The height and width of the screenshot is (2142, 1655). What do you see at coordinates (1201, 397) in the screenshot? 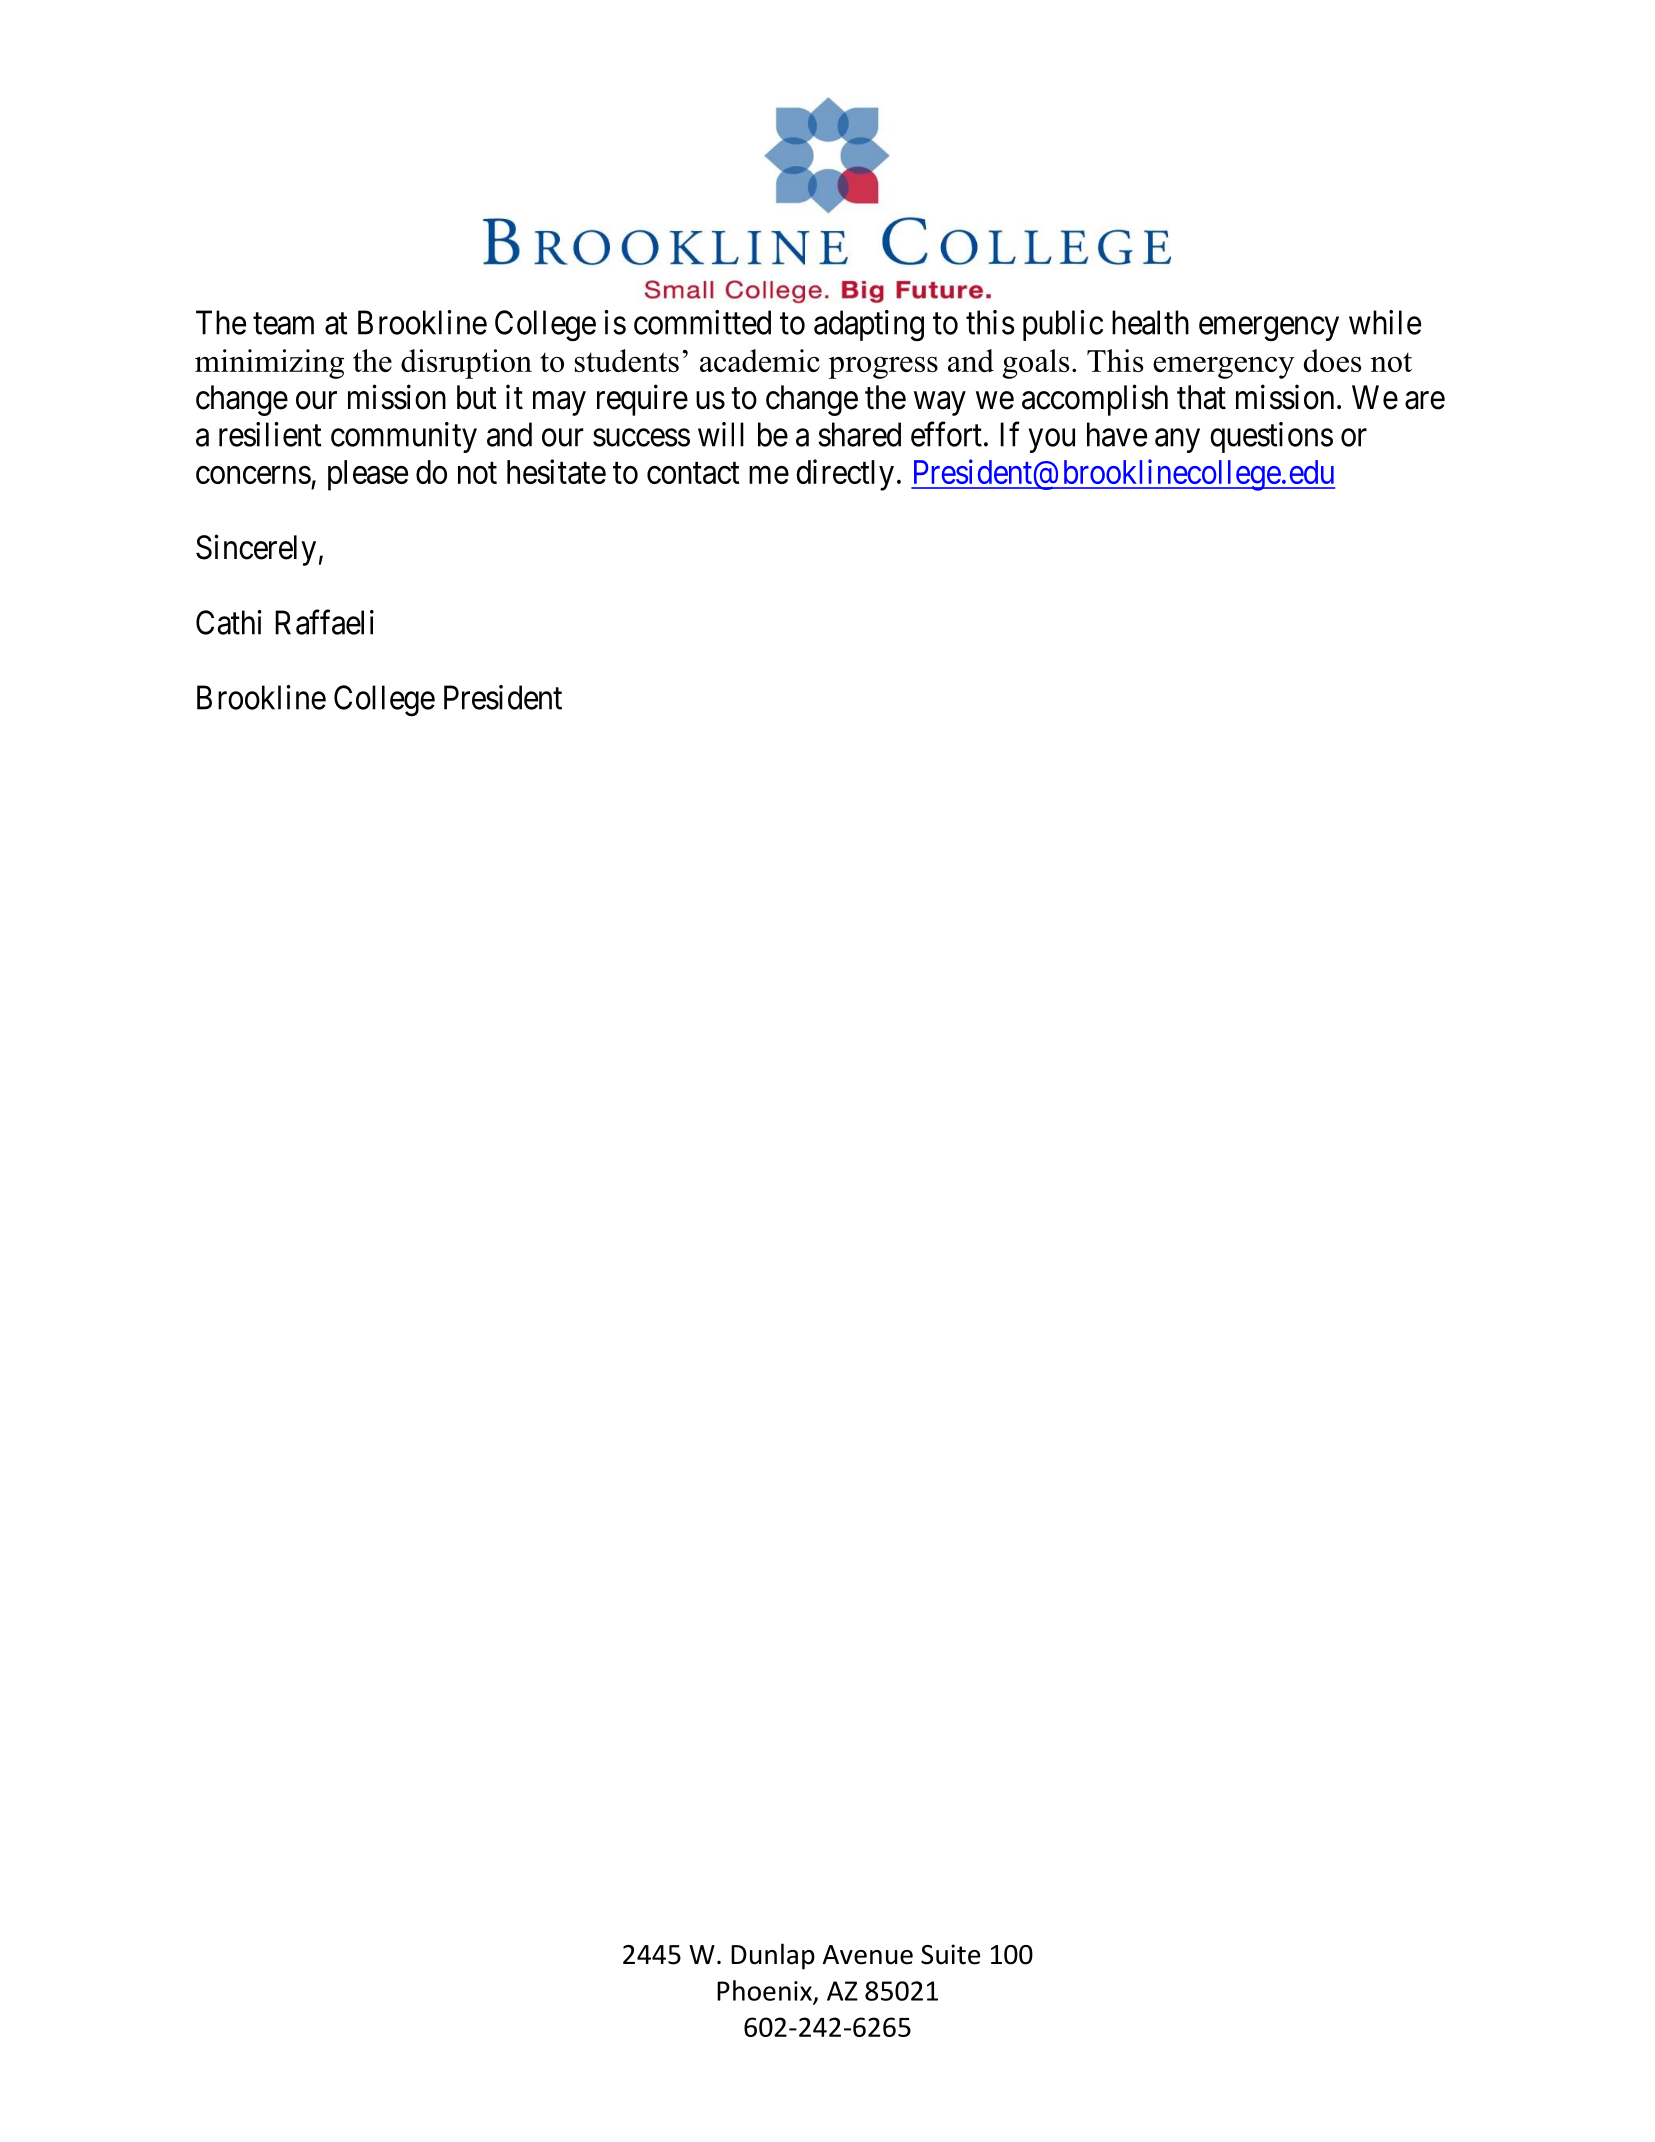
I see `that` at bounding box center [1201, 397].
